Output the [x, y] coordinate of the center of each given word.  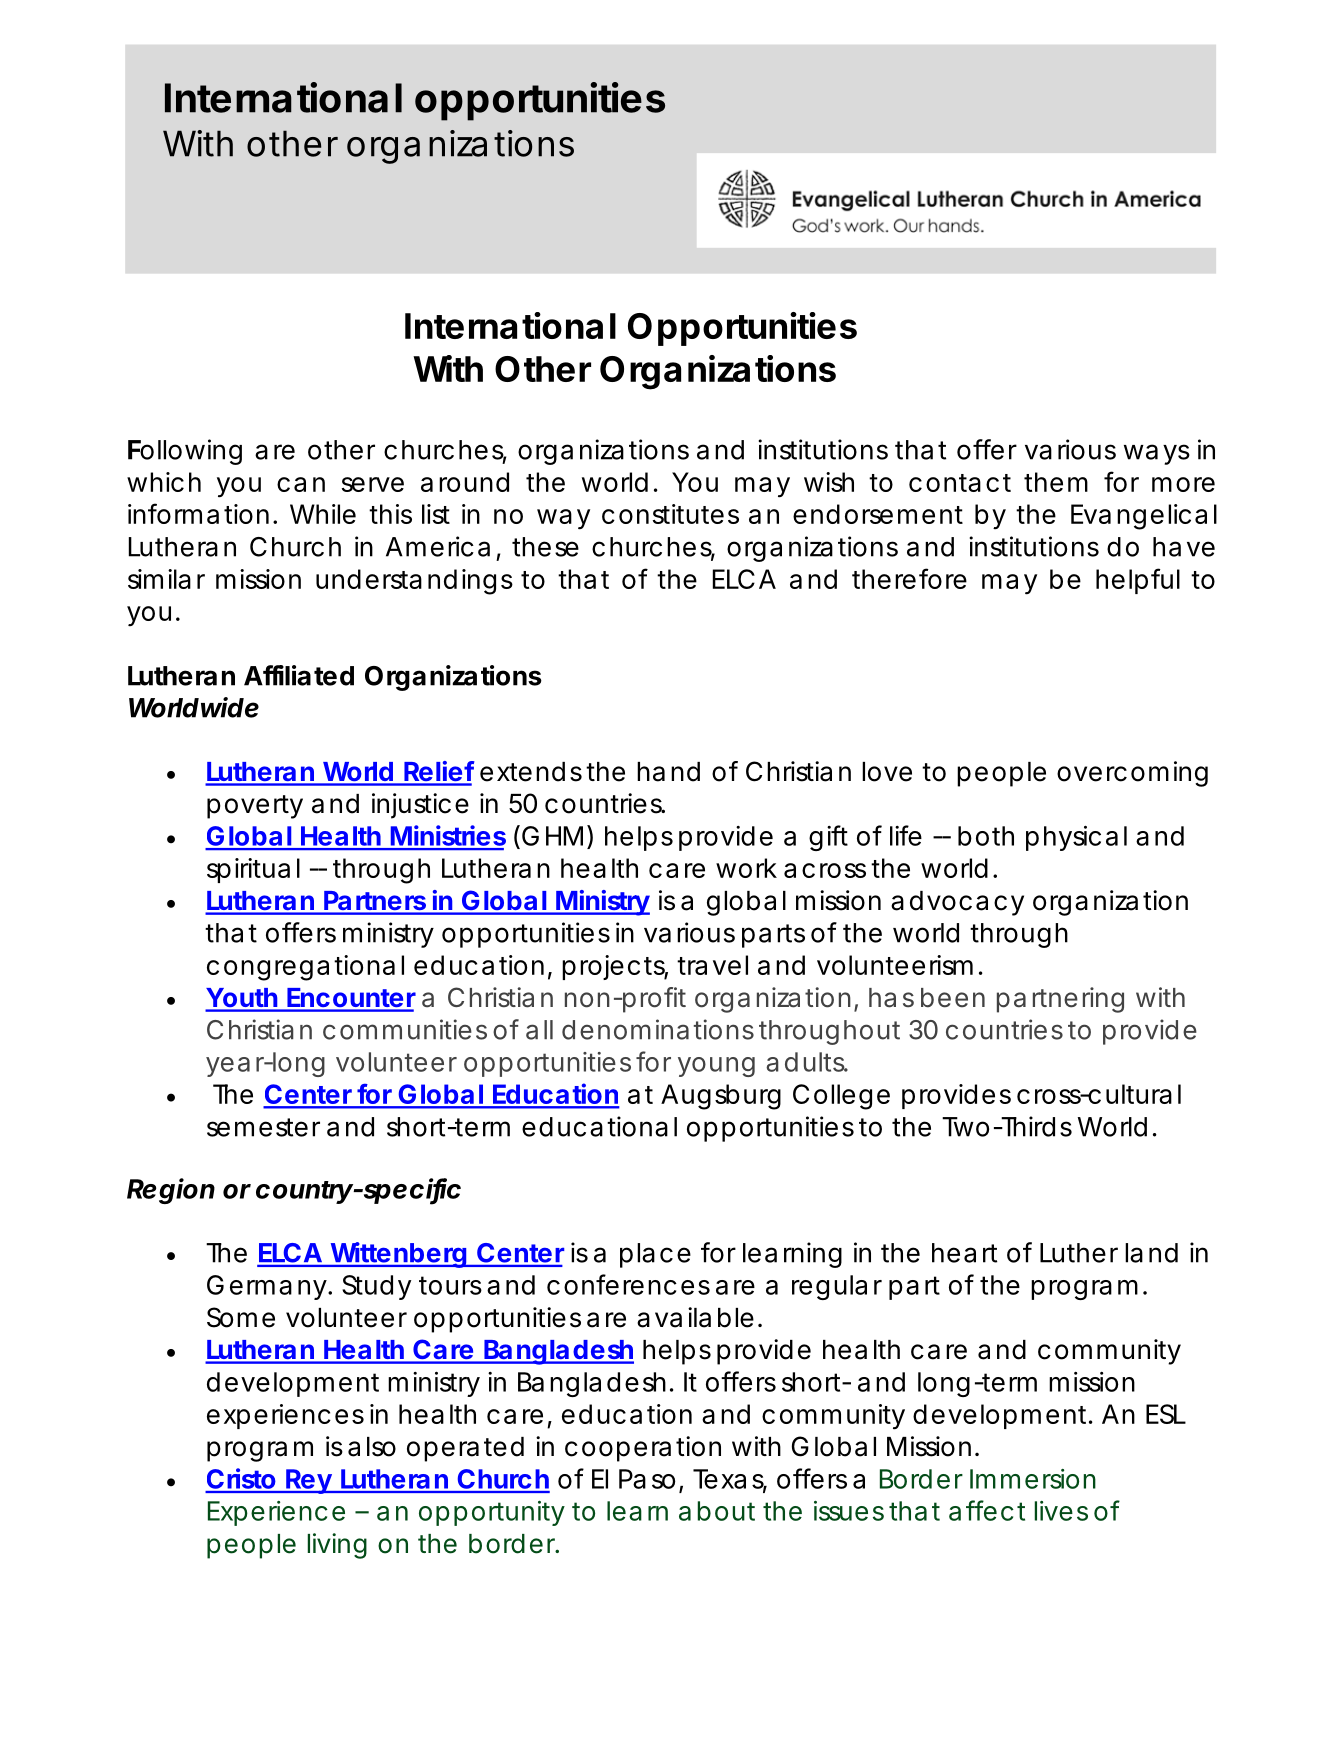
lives [1061, 1511]
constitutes [670, 514]
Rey [308, 1481]
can [301, 484]
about [717, 1511]
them [1056, 482]
